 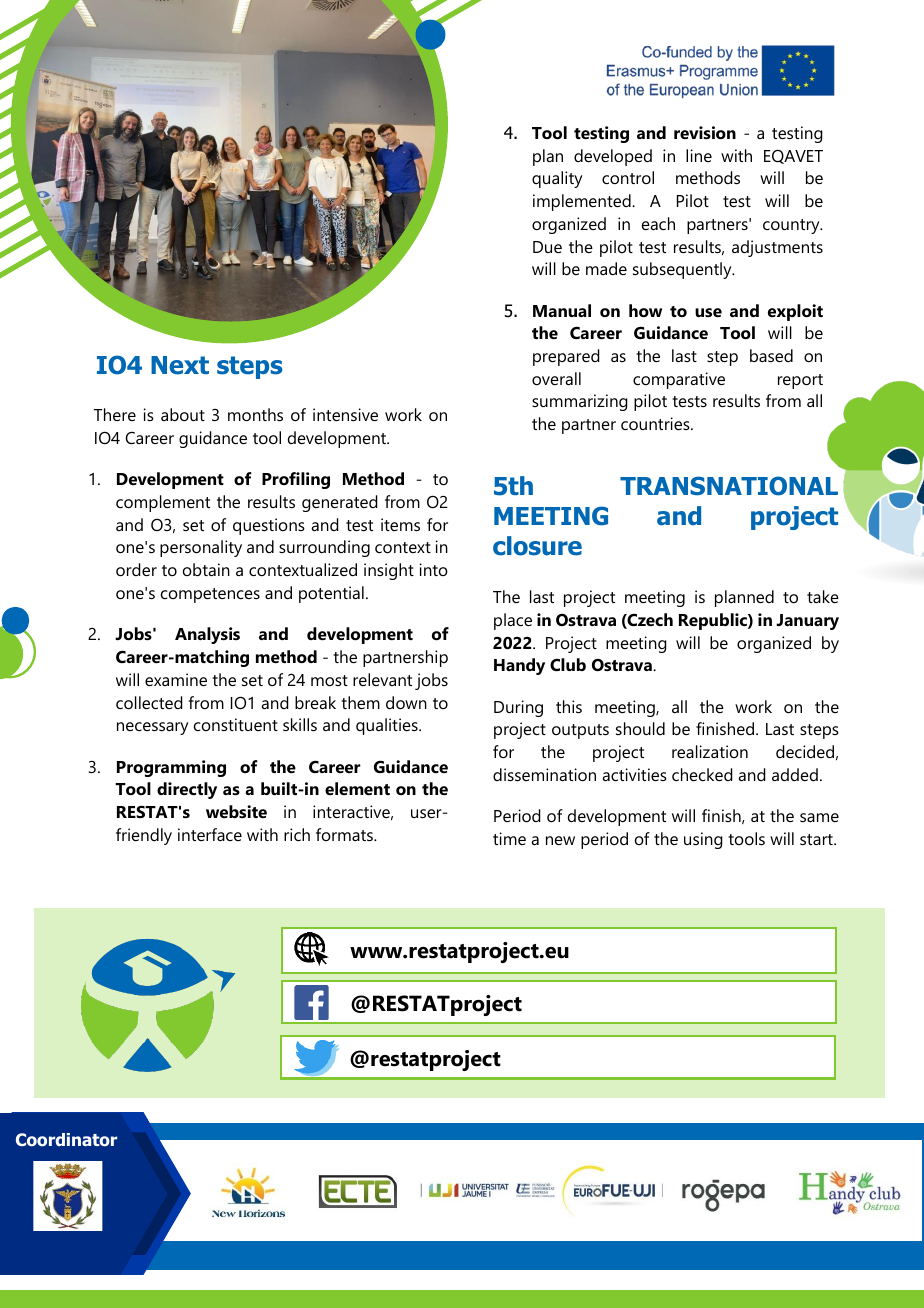 I want to click on Analysis, so click(x=207, y=635).
